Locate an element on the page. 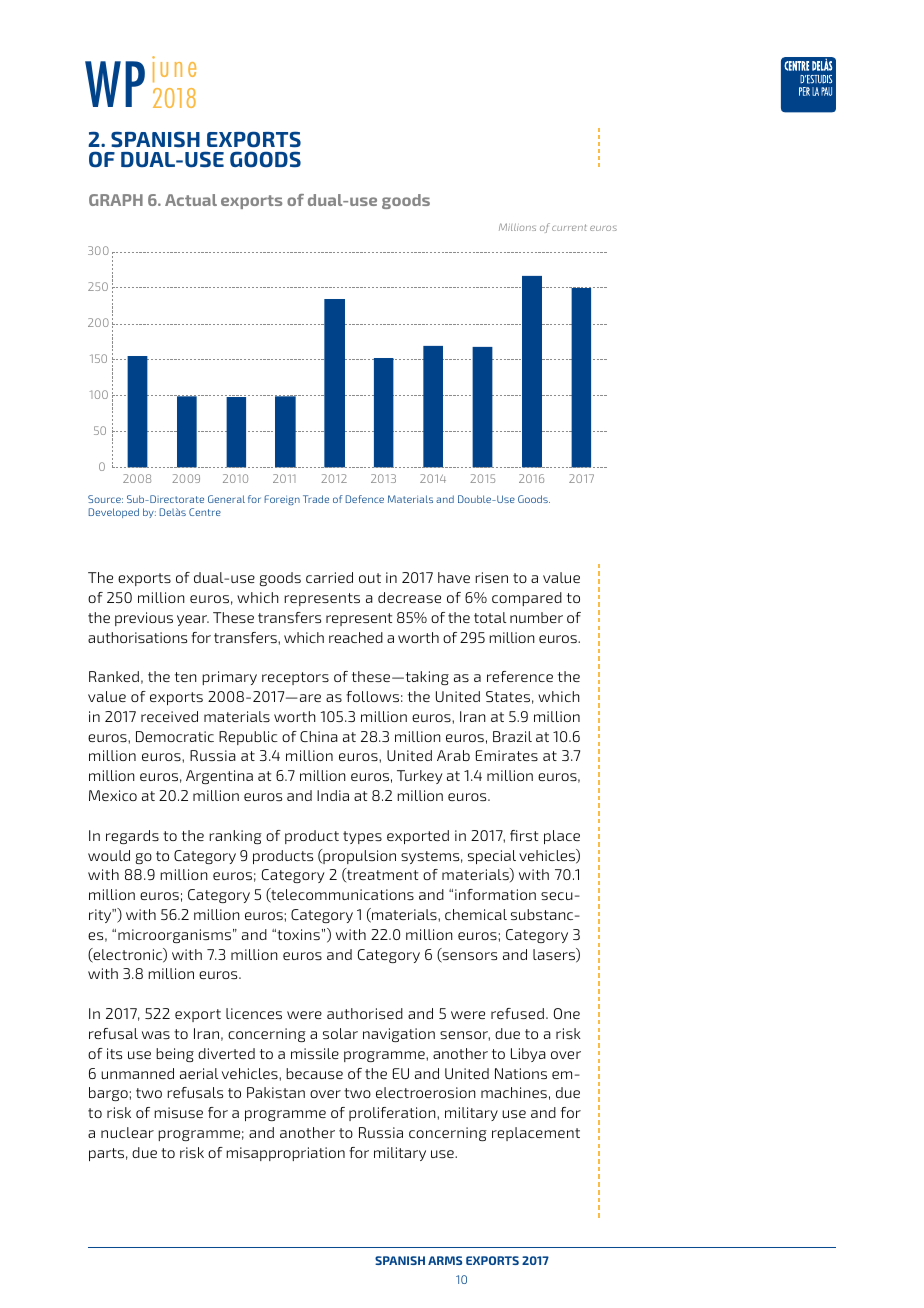  reference is located at coordinates (520, 676).
